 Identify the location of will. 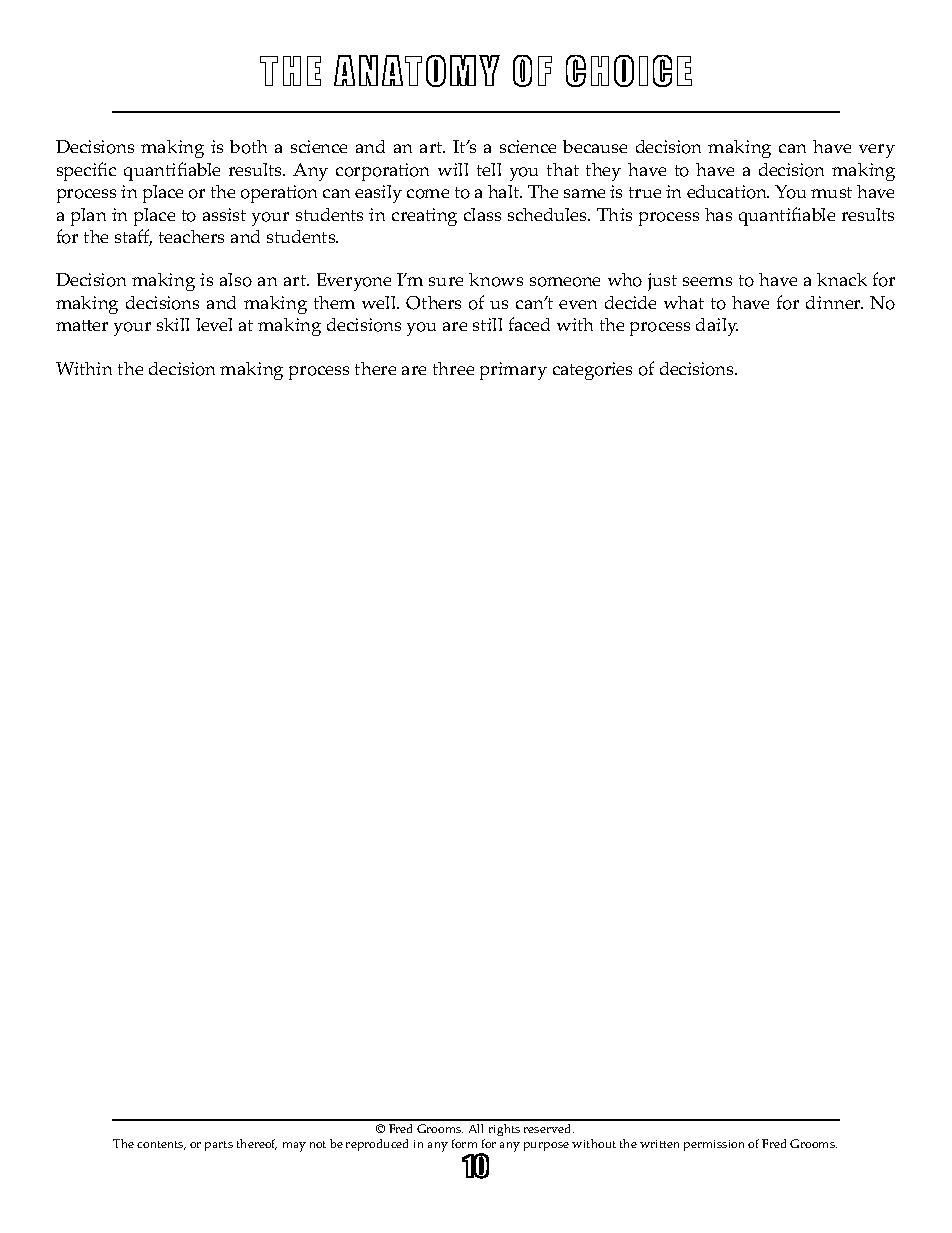
(453, 169).
